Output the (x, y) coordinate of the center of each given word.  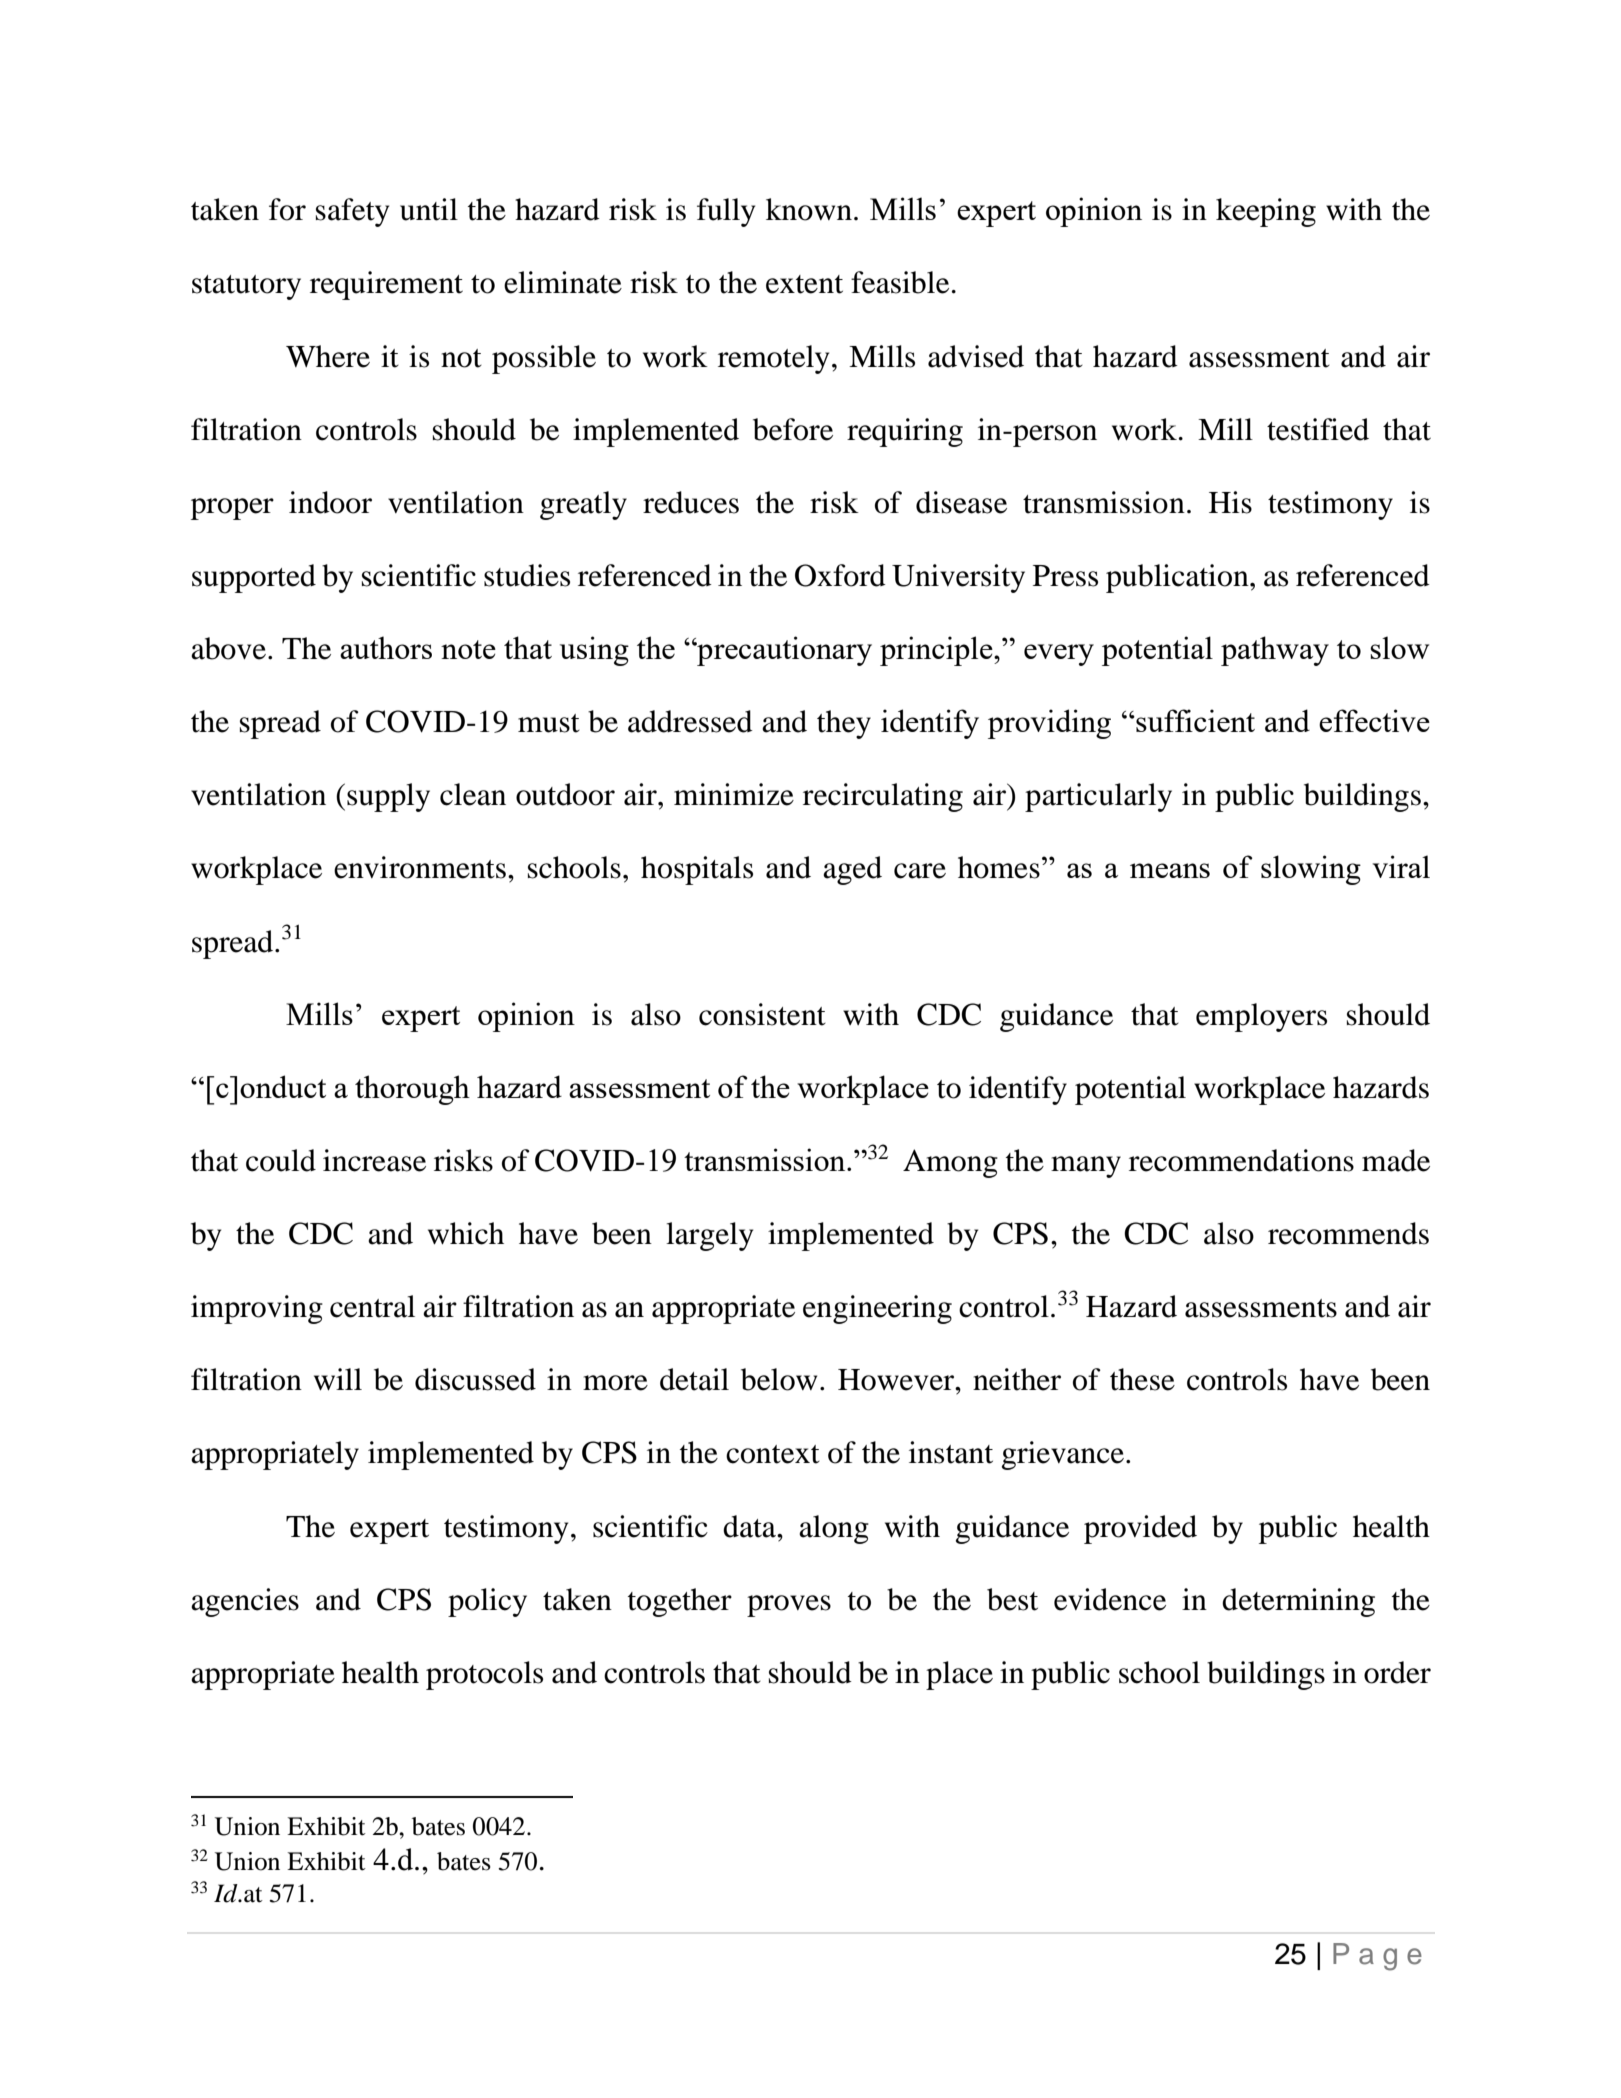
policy (487, 1602)
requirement (386, 285)
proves (789, 1606)
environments (420, 867)
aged (852, 870)
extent (804, 284)
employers (1261, 1017)
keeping (1266, 212)
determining (1298, 1602)
